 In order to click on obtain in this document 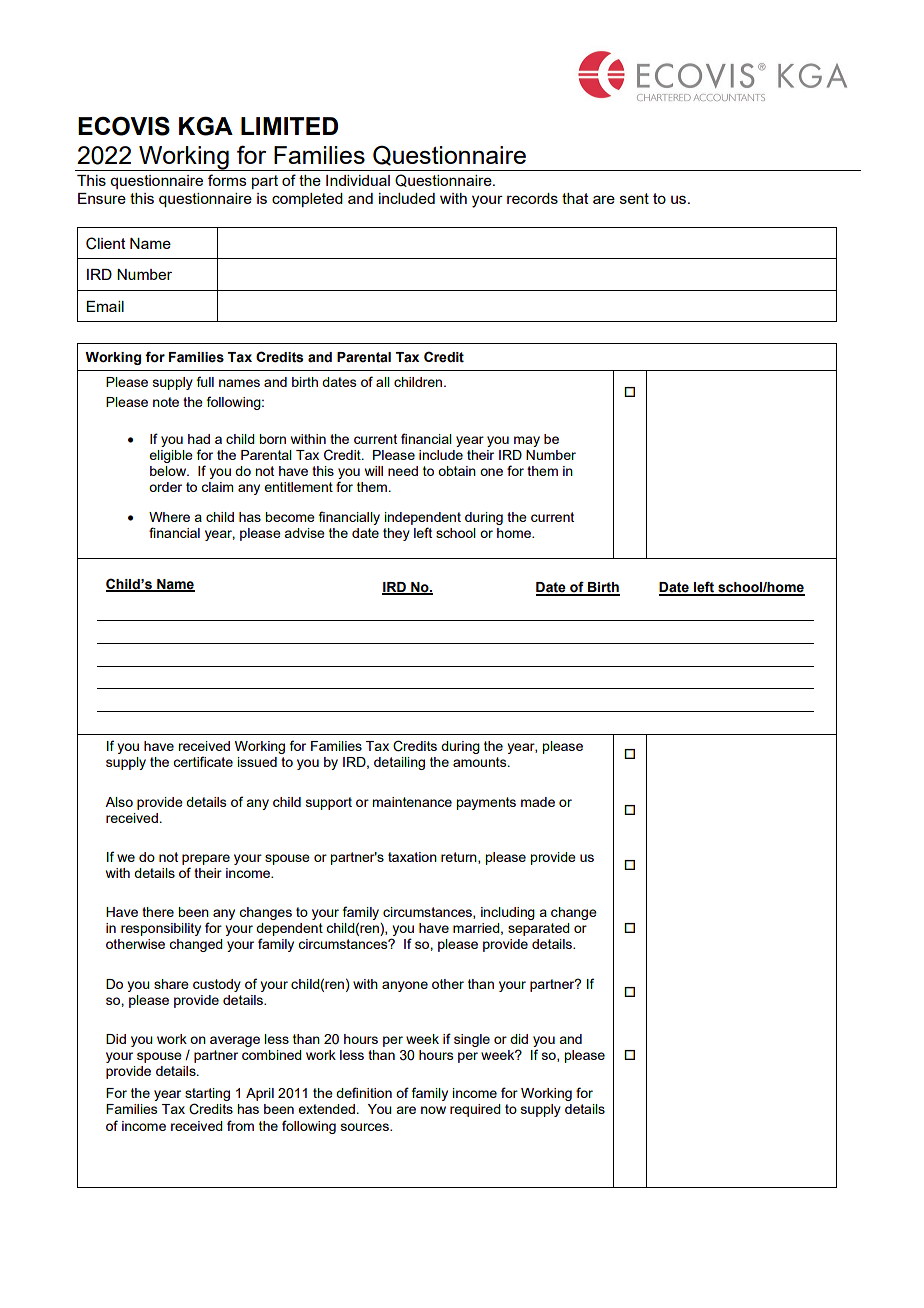, I will do `click(457, 471)`.
